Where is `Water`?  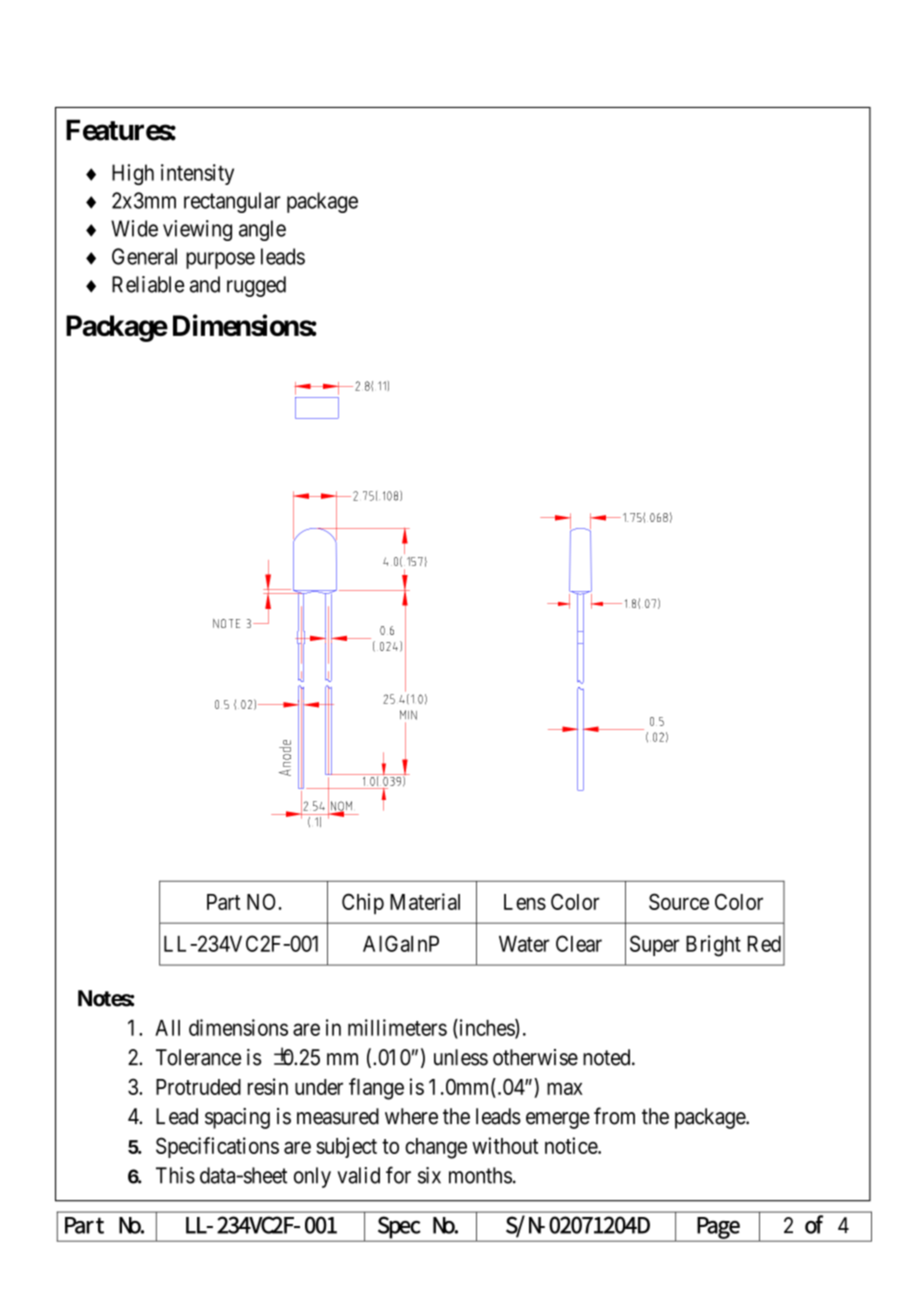
Water is located at coordinates (524, 944).
